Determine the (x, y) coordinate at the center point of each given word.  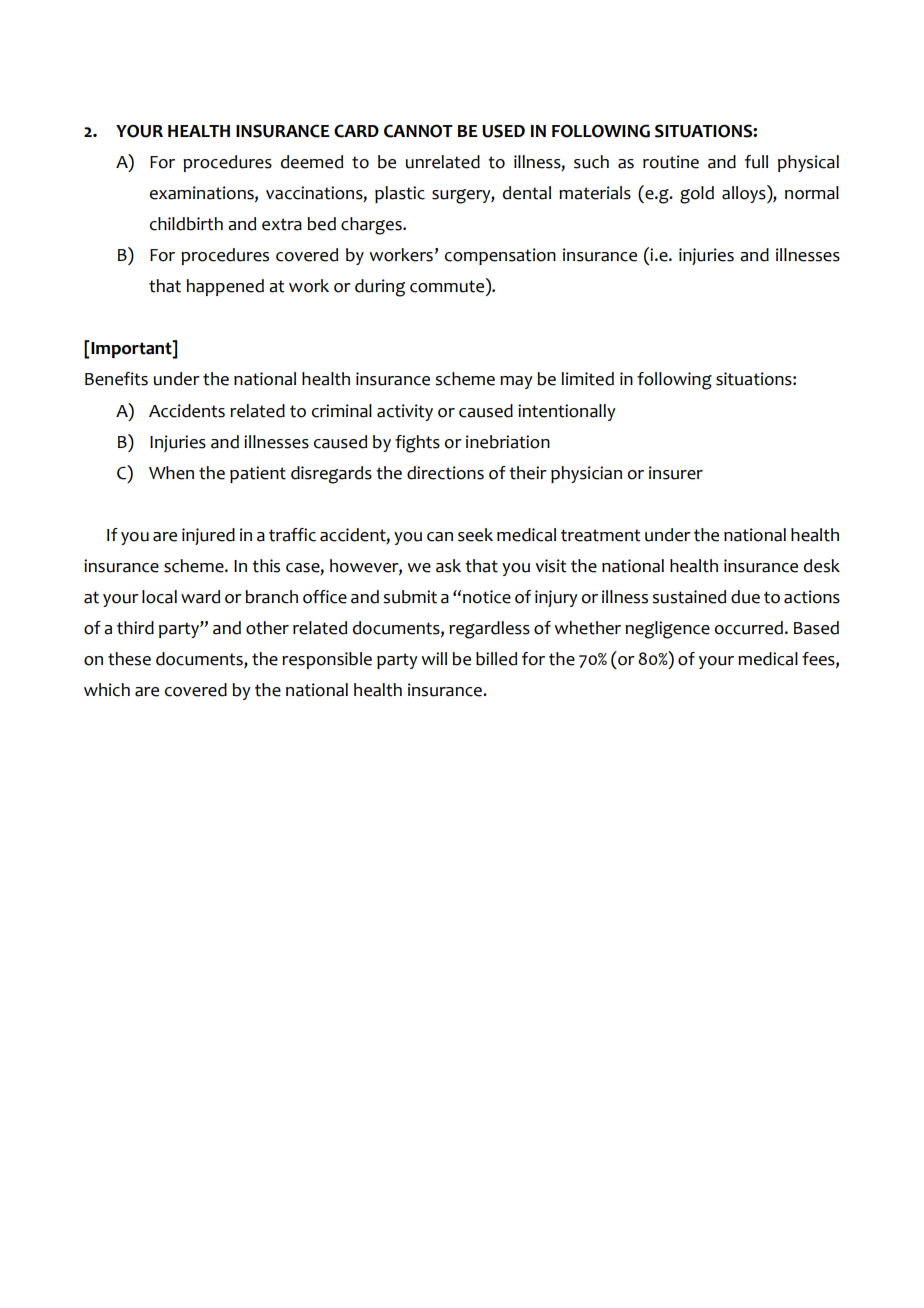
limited (587, 379)
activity (405, 412)
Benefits (116, 379)
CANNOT (418, 131)
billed (496, 659)
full (756, 162)
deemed (312, 162)
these (129, 659)
